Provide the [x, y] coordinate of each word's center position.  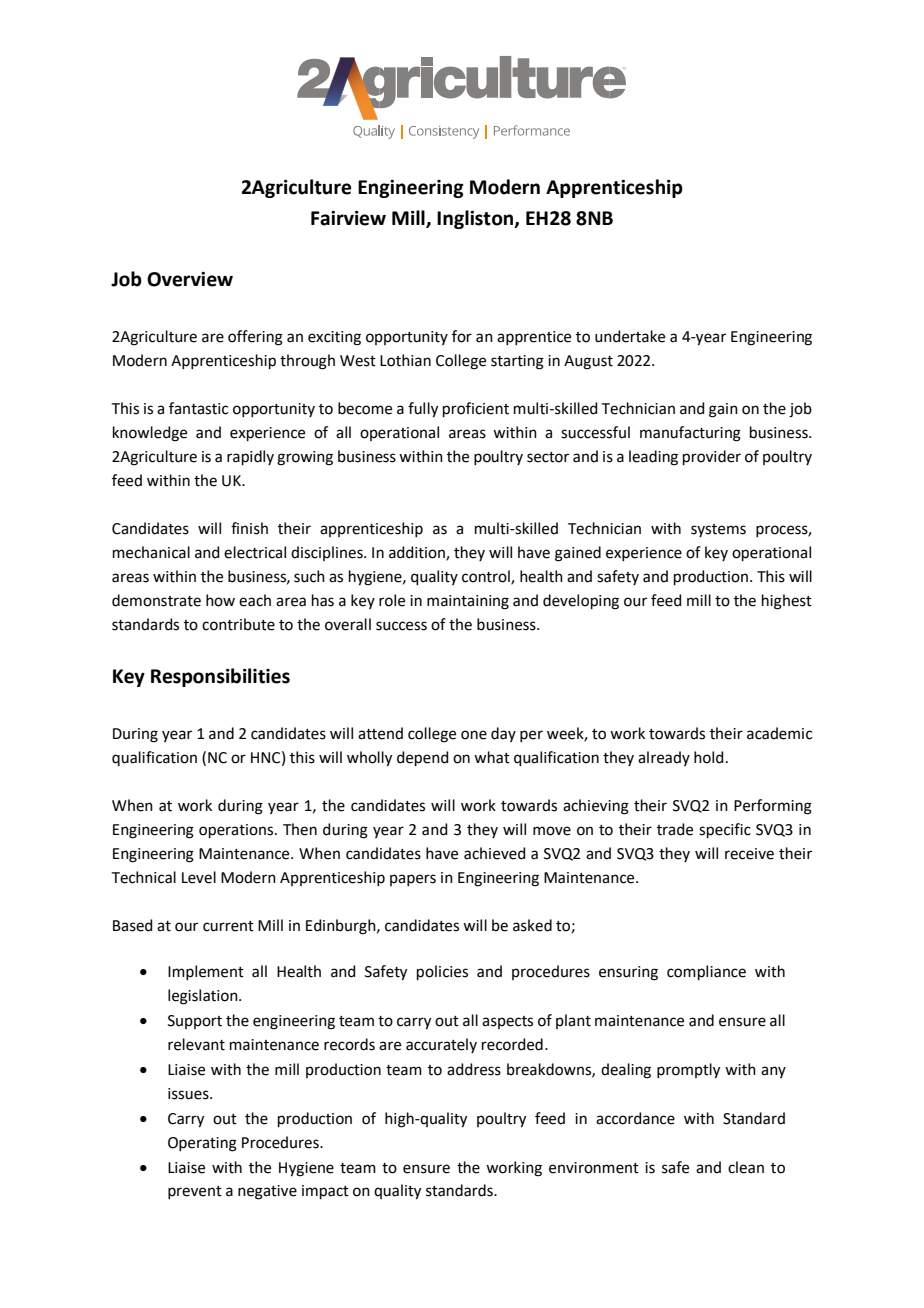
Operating [202, 1144]
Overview [190, 279]
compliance [706, 972]
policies [442, 972]
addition [418, 553]
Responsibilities [220, 677]
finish [249, 528]
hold [709, 757]
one [474, 735]
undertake [630, 336]
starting [517, 362]
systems [718, 530]
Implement [206, 972]
